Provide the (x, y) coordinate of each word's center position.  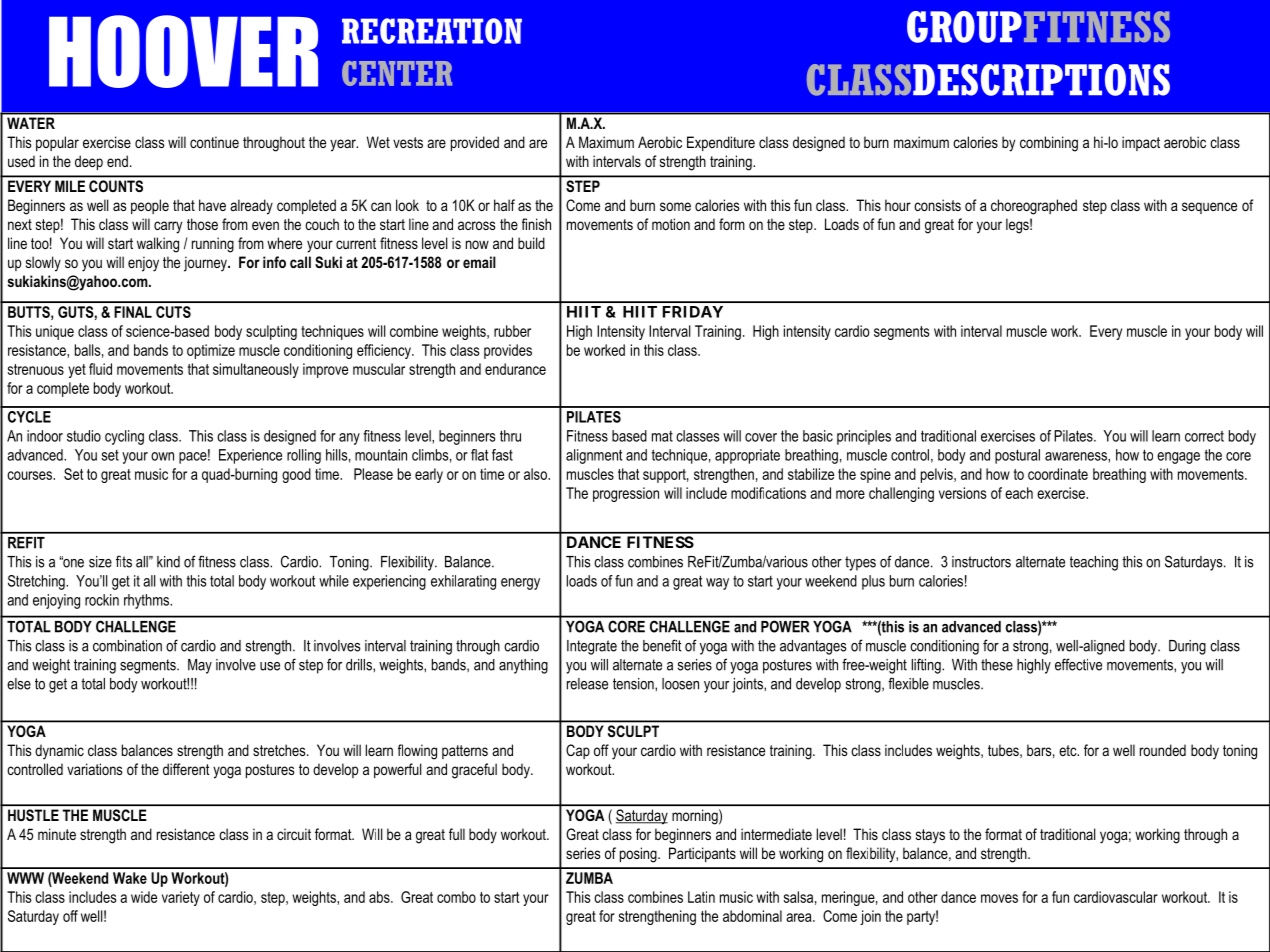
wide (144, 897)
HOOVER (183, 51)
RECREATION (432, 31)
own (162, 456)
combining (1049, 144)
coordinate (1058, 474)
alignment (594, 456)
